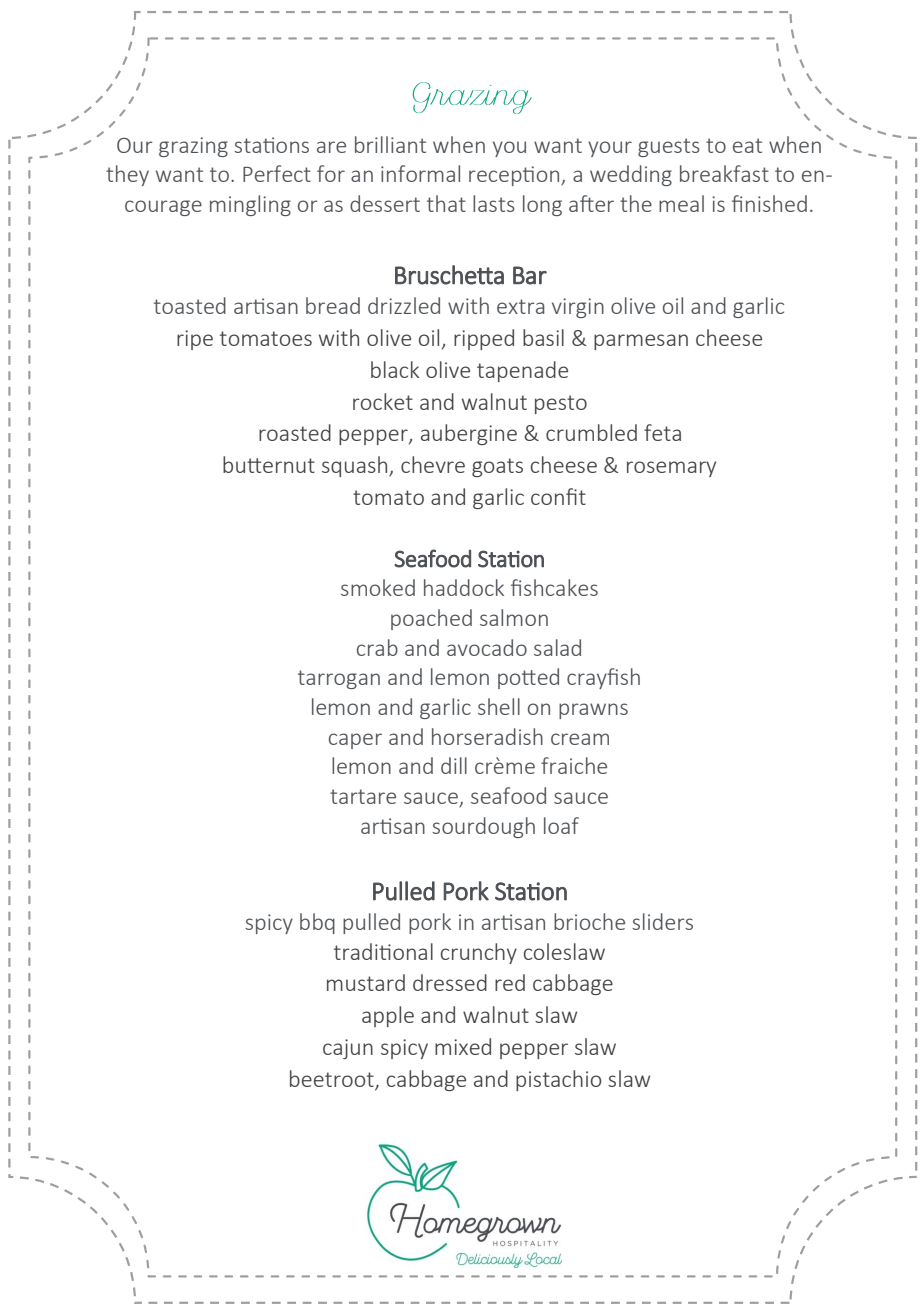 Image resolution: width=924 pixels, height=1313 pixels. I want to click on rosemary, so click(671, 469).
